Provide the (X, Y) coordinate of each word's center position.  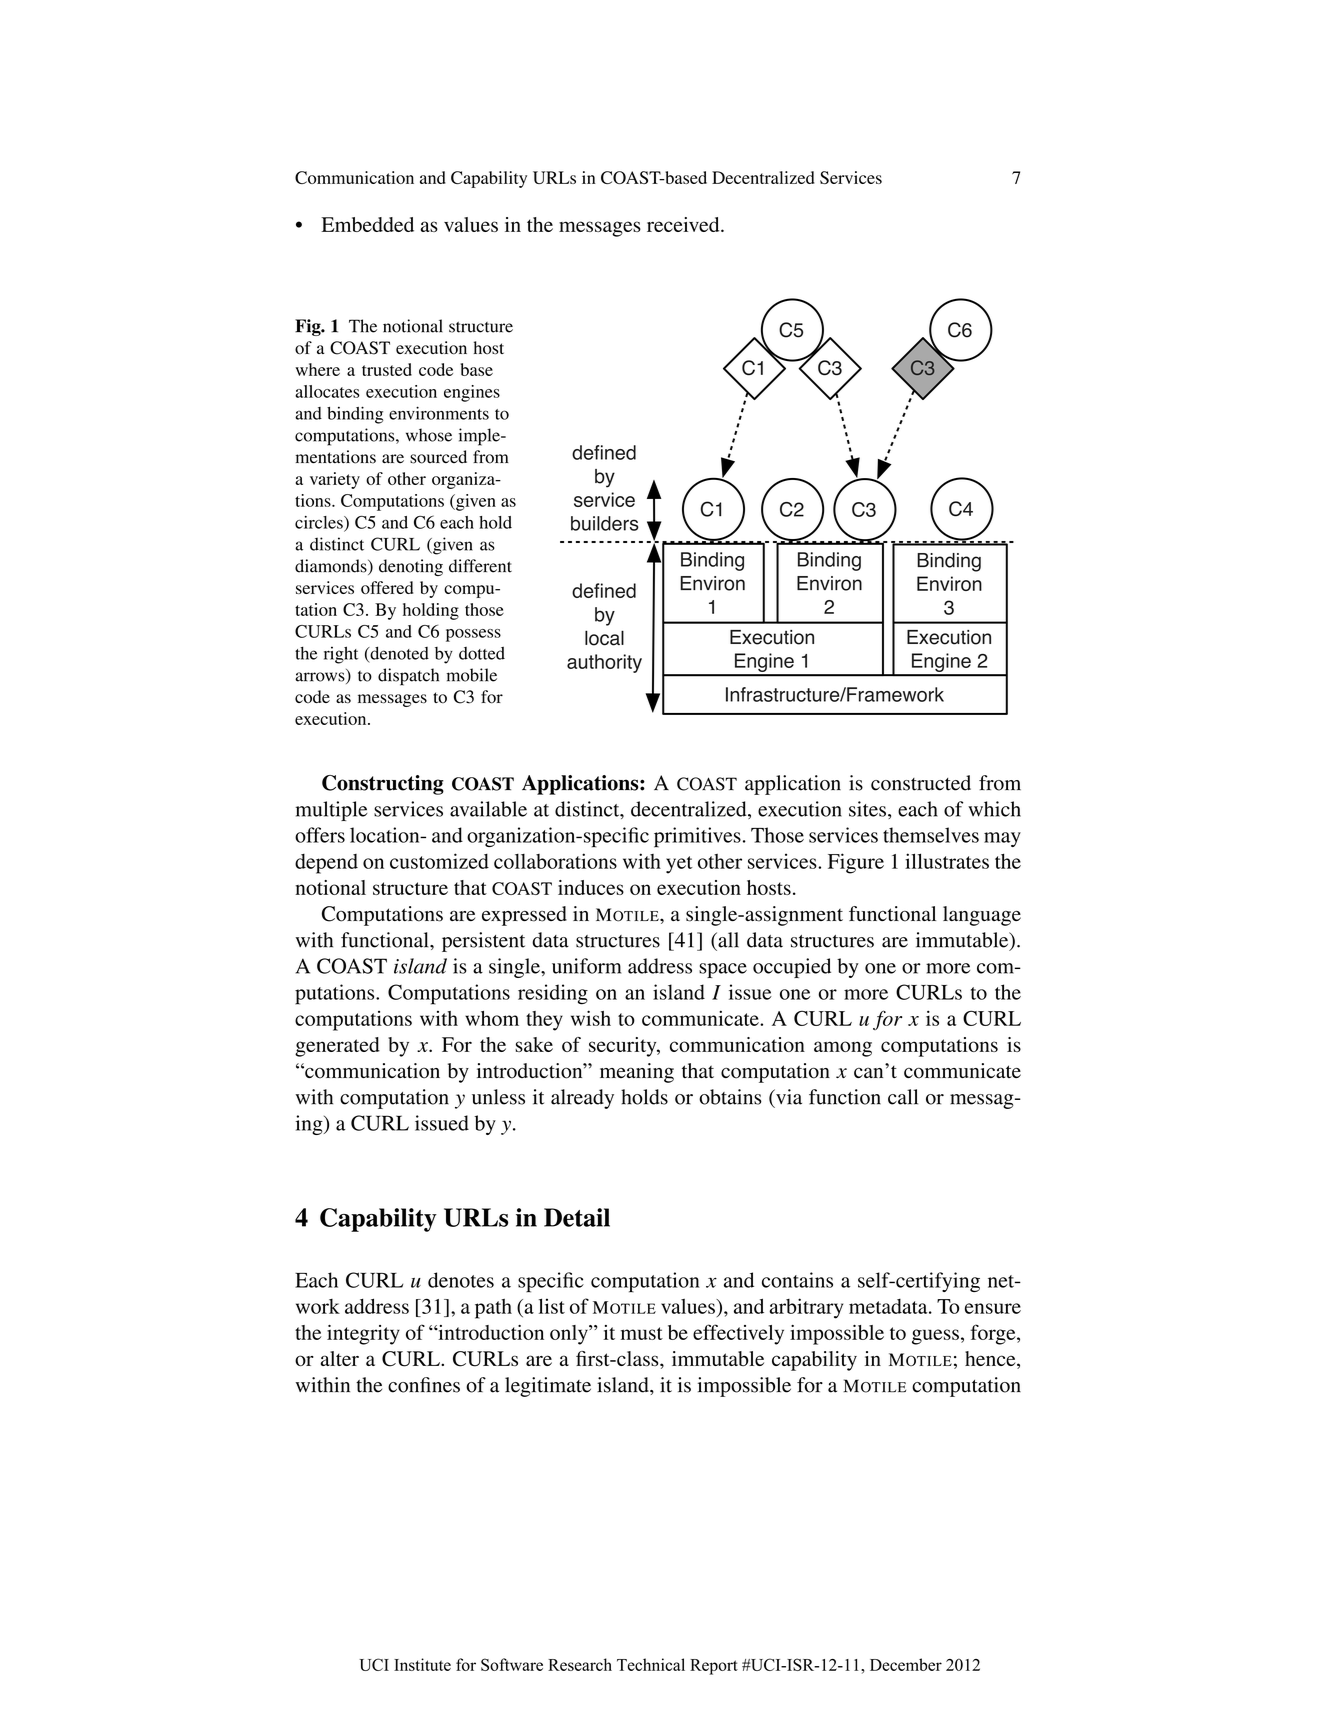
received (684, 224)
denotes (461, 1280)
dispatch (408, 677)
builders (605, 523)
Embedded (367, 224)
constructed (921, 783)
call (903, 1097)
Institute (422, 1664)
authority (604, 663)
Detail (577, 1217)
